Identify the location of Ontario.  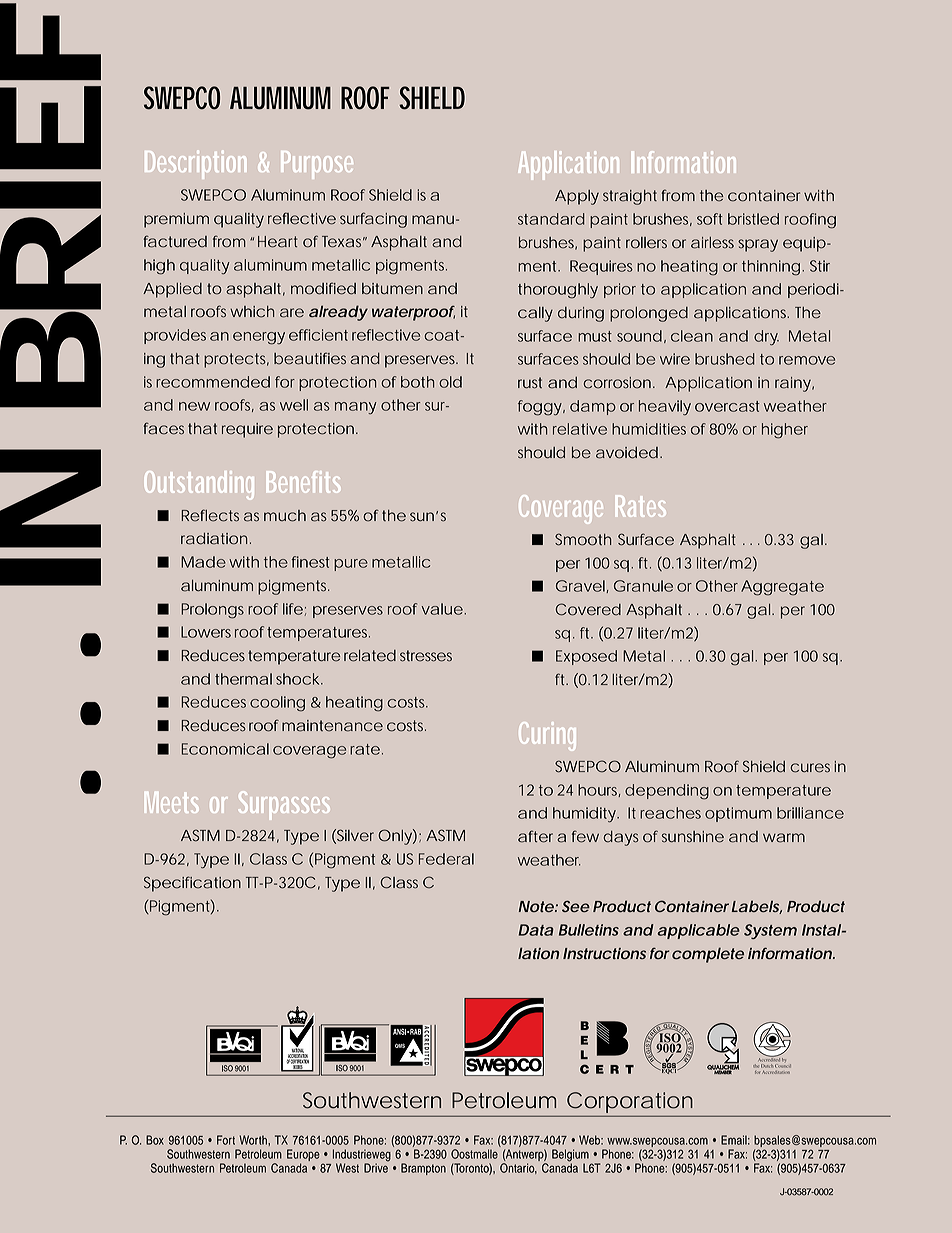
(518, 1168).
